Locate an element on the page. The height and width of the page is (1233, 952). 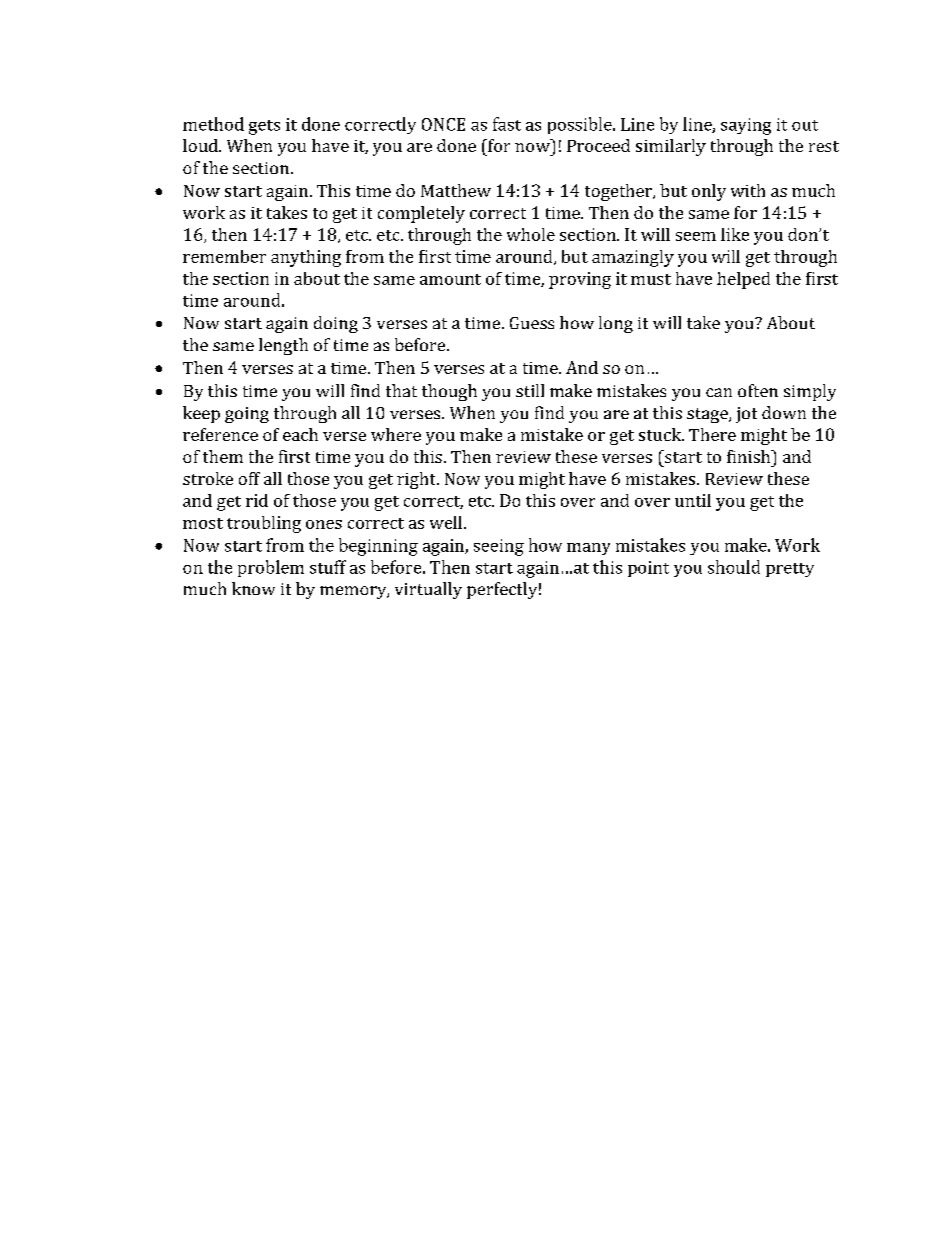
gets is located at coordinates (264, 127).
